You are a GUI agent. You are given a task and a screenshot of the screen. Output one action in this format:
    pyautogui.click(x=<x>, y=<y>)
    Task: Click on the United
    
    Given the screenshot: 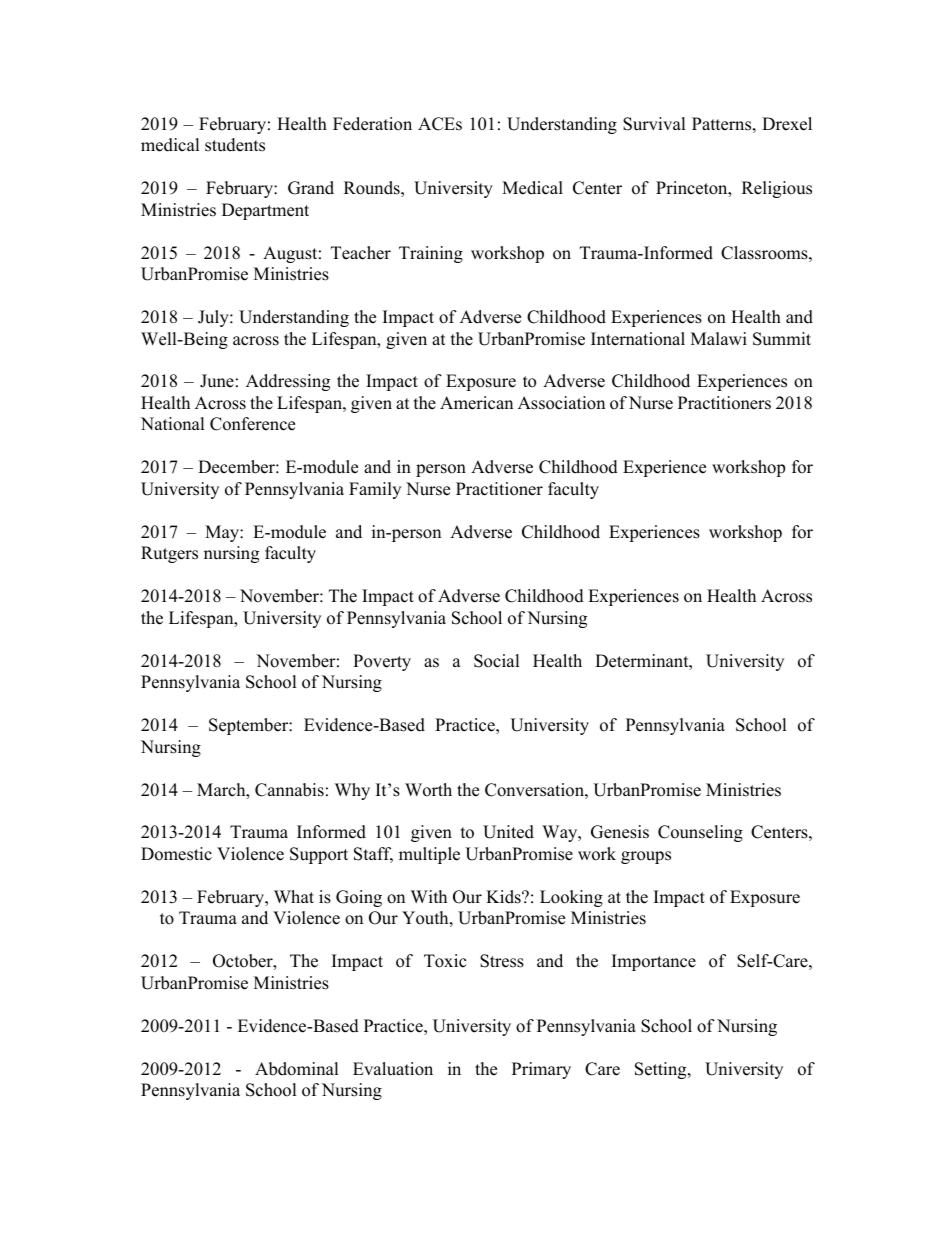 What is the action you would take?
    pyautogui.click(x=508, y=832)
